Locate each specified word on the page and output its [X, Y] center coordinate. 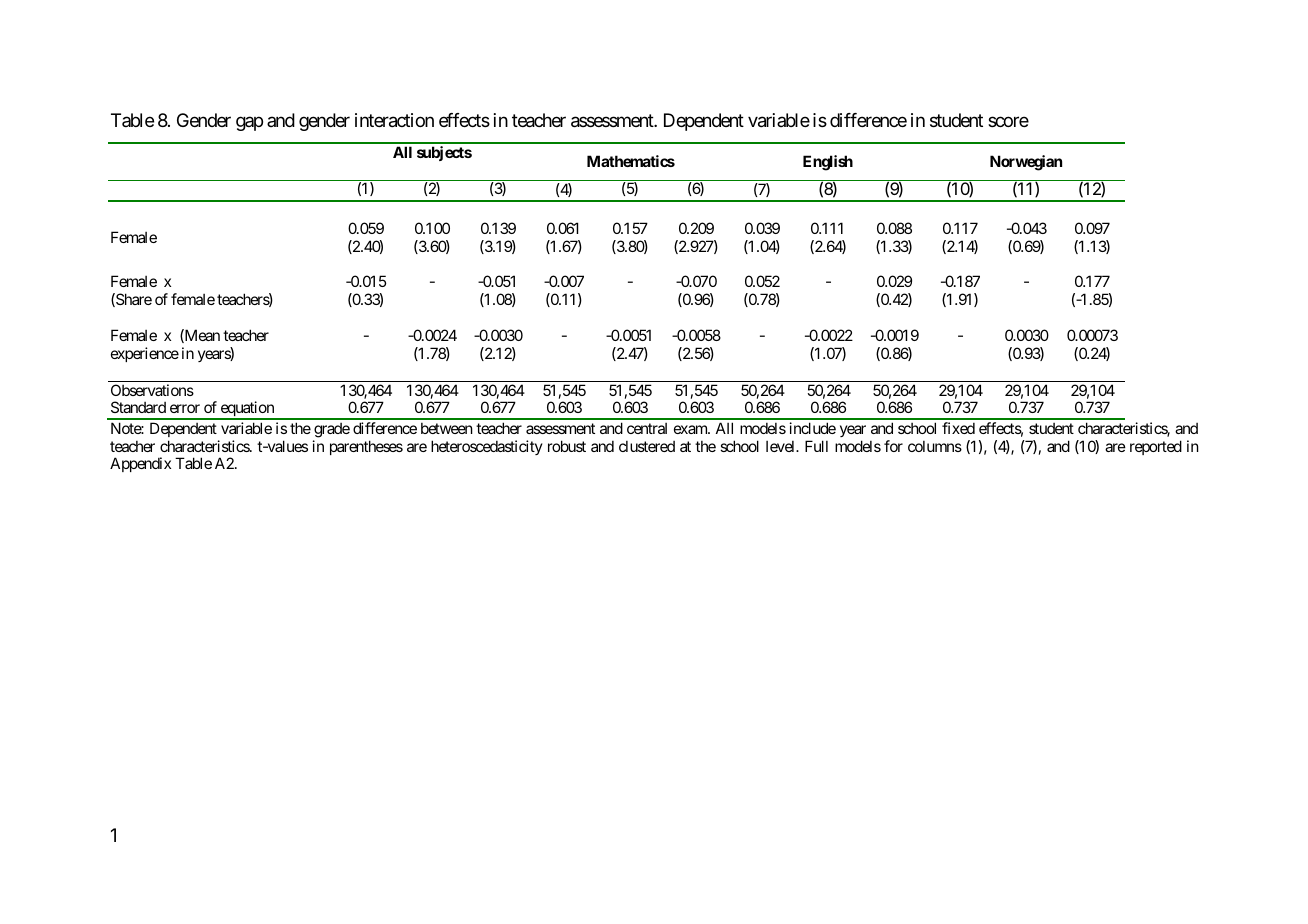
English [828, 163]
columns [935, 446]
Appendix [140, 464]
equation [247, 410]
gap [249, 123]
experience [145, 354]
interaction [394, 120]
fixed [958, 428]
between [447, 428]
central [647, 428]
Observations [152, 390]
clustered [647, 446]
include [813, 428]
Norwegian [1026, 163]
